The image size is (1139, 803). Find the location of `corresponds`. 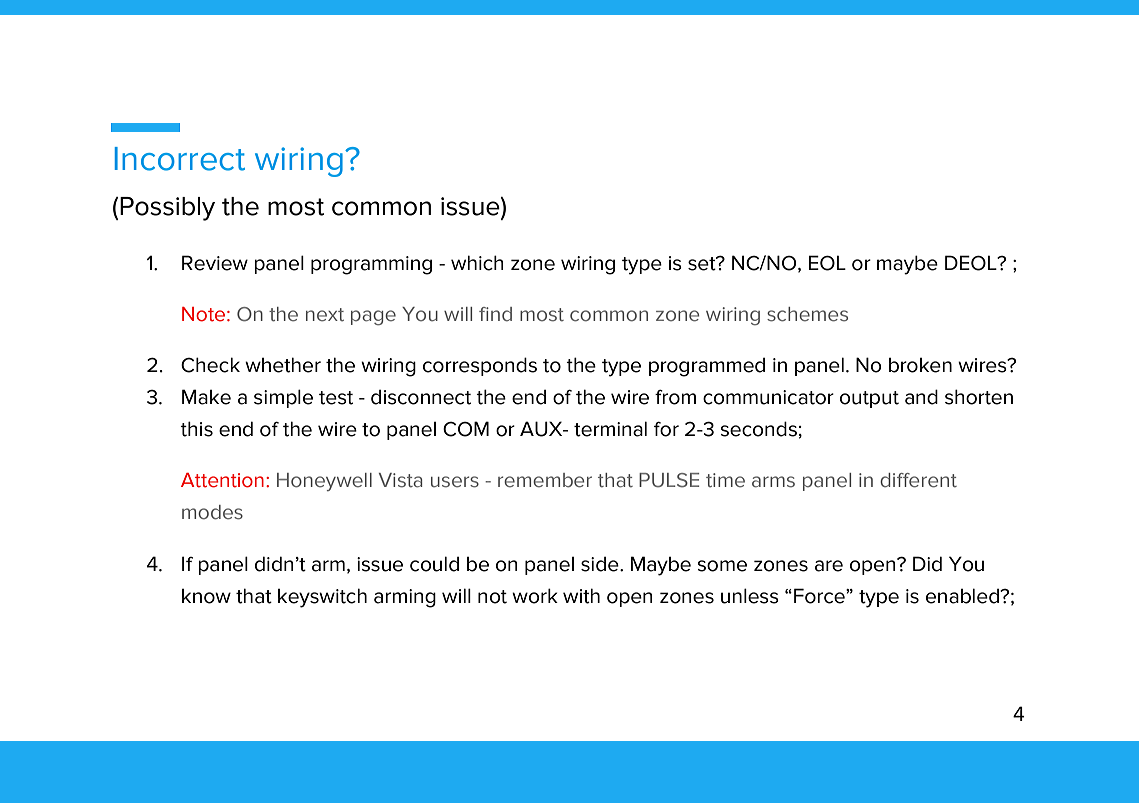

corresponds is located at coordinates (480, 366).
